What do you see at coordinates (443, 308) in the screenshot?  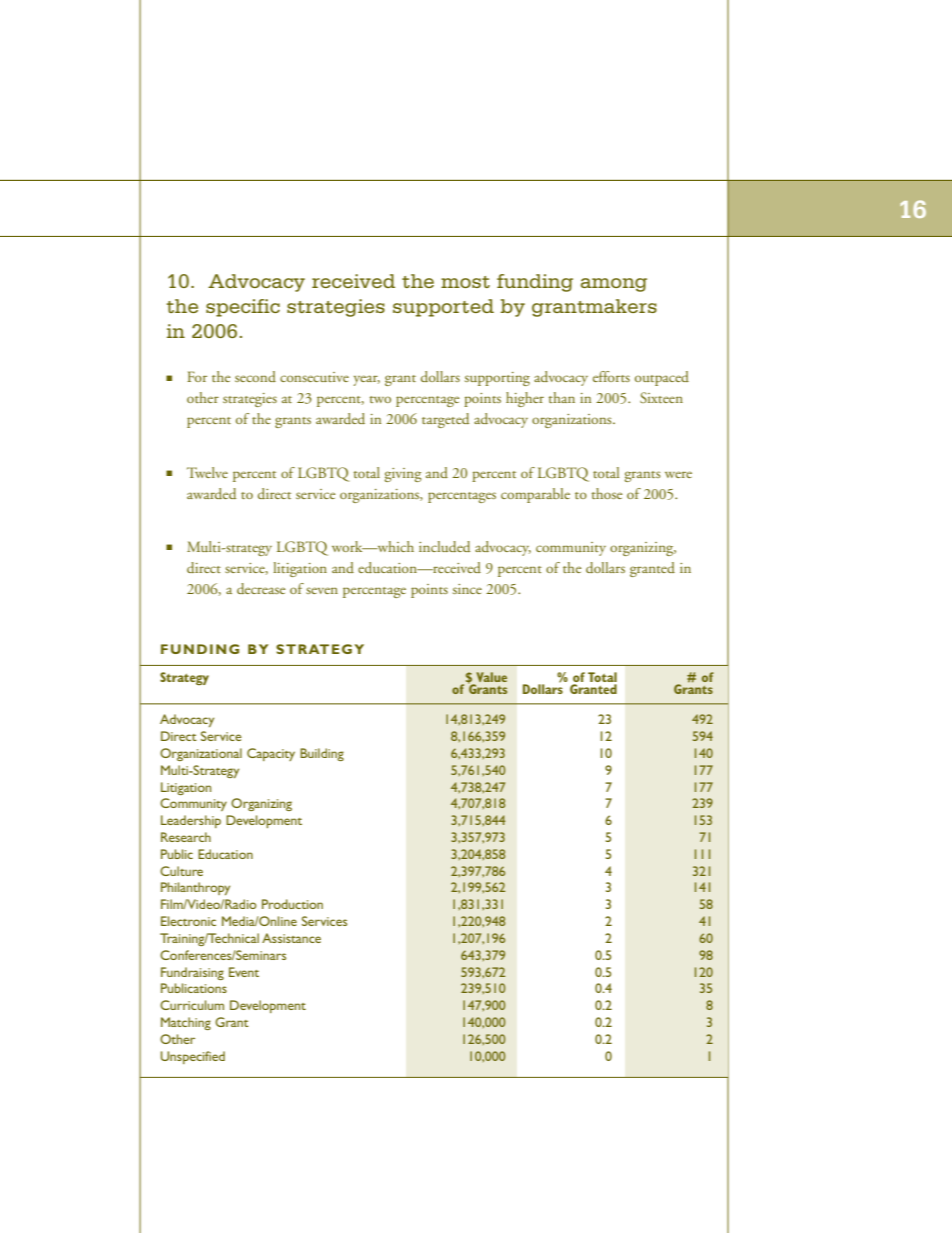 I see `supported` at bounding box center [443, 308].
